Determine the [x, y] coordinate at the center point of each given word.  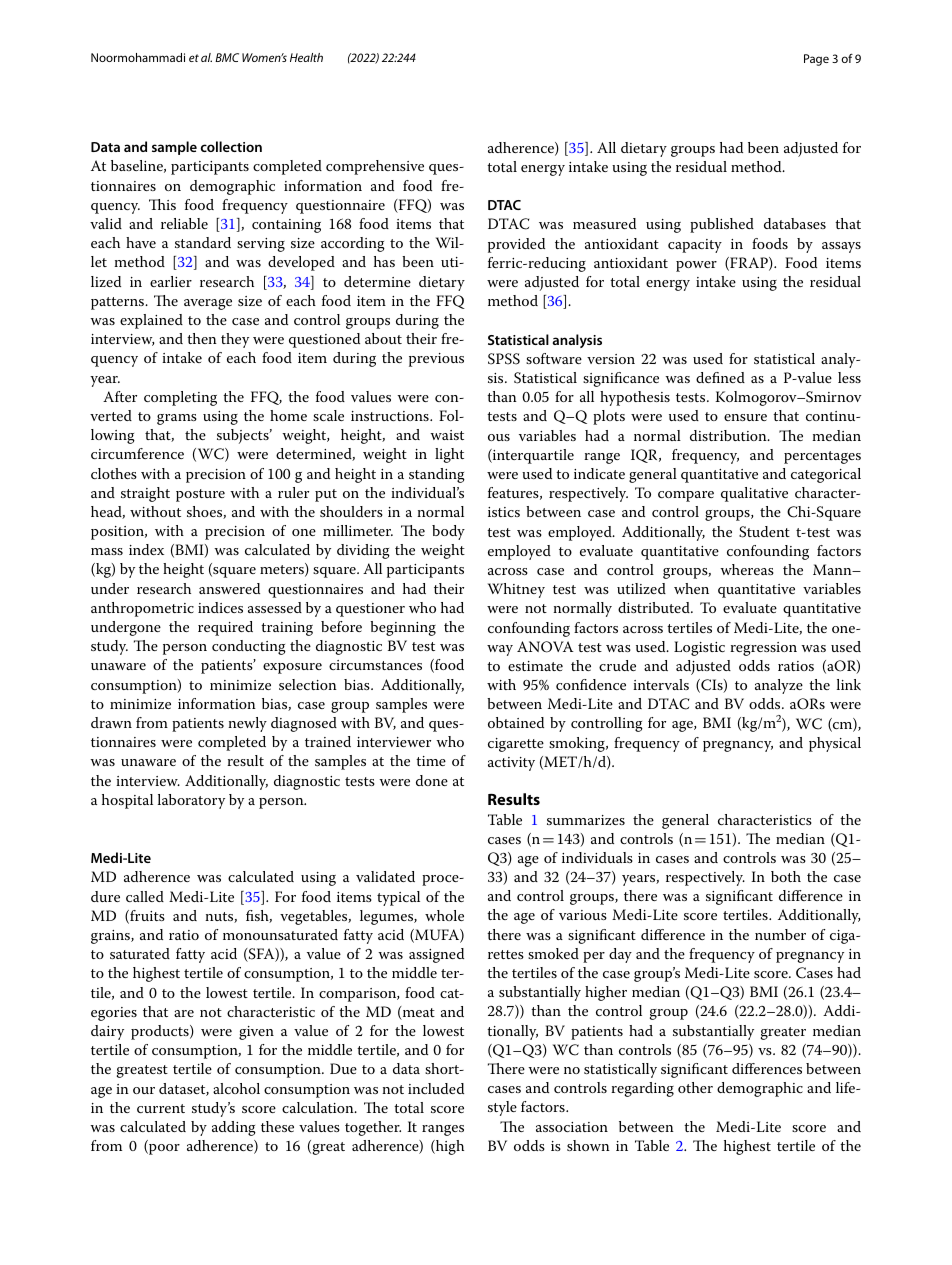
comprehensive [375, 167]
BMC [227, 57]
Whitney [516, 590]
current [161, 1108]
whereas [747, 569]
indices [220, 607]
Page [816, 60]
